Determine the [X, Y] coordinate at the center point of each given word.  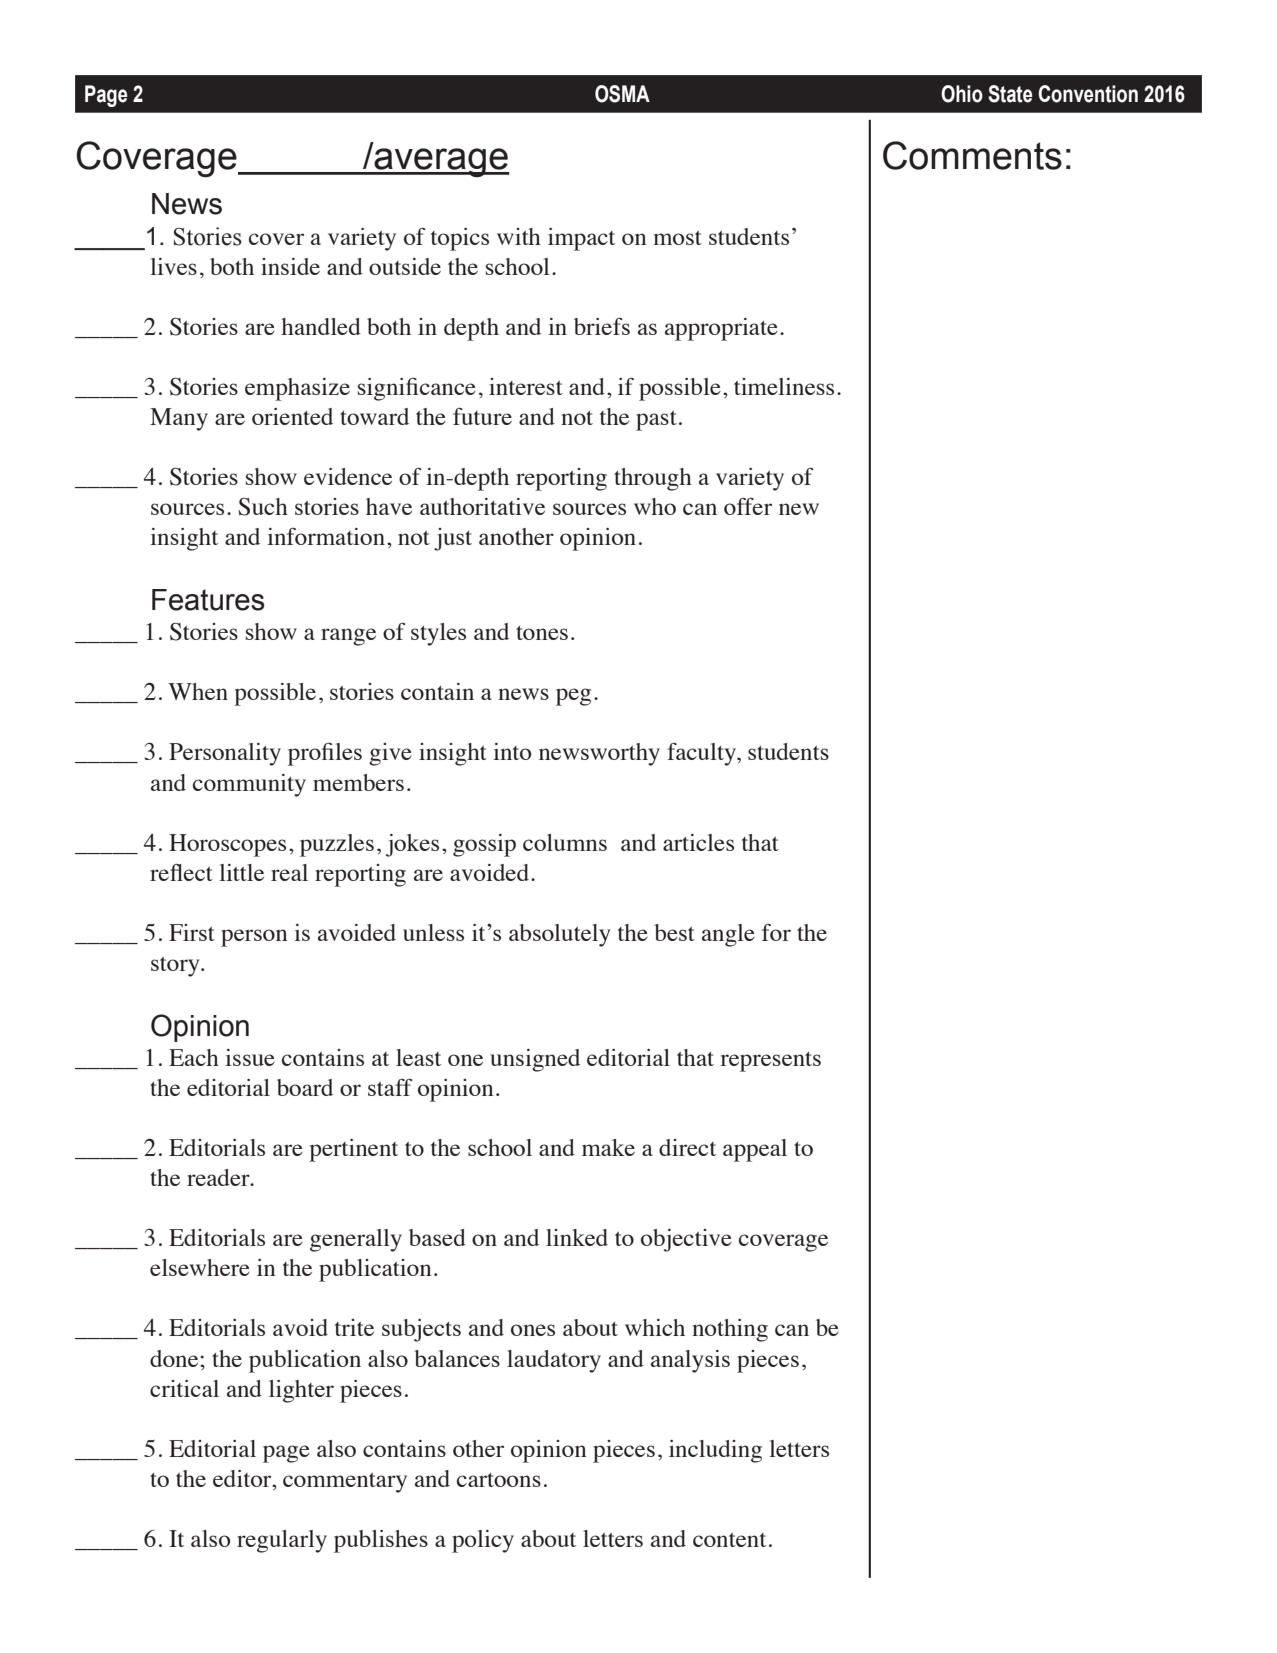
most [677, 238]
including [715, 1451]
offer [748, 506]
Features [208, 600]
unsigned [535, 1060]
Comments [972, 155]
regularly [282, 1541]
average [441, 163]
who [655, 506]
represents [770, 1062]
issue [250, 1057]
